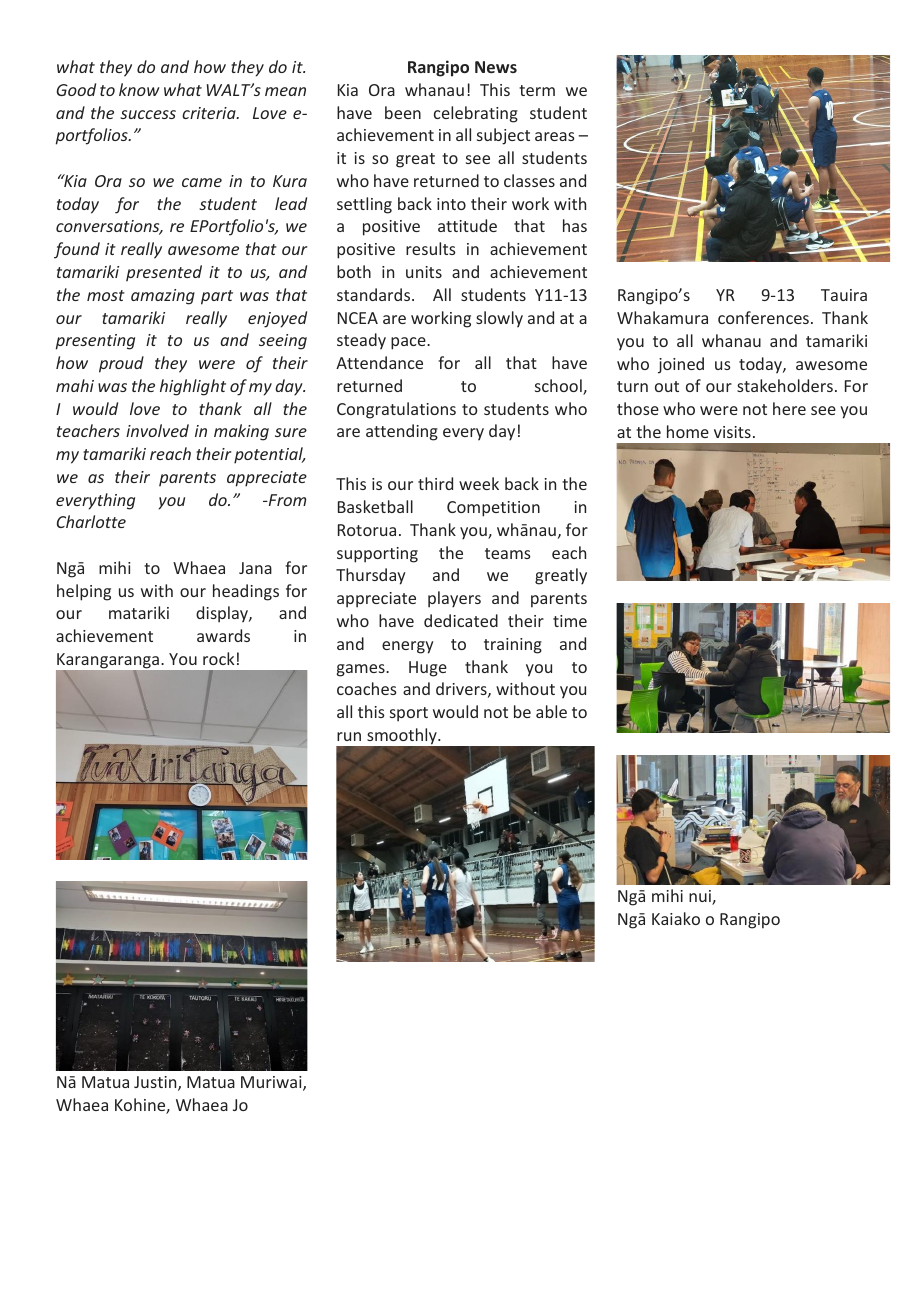 The height and width of the document is (1308, 924). What do you see at coordinates (551, 711) in the document?
I see `able` at bounding box center [551, 711].
